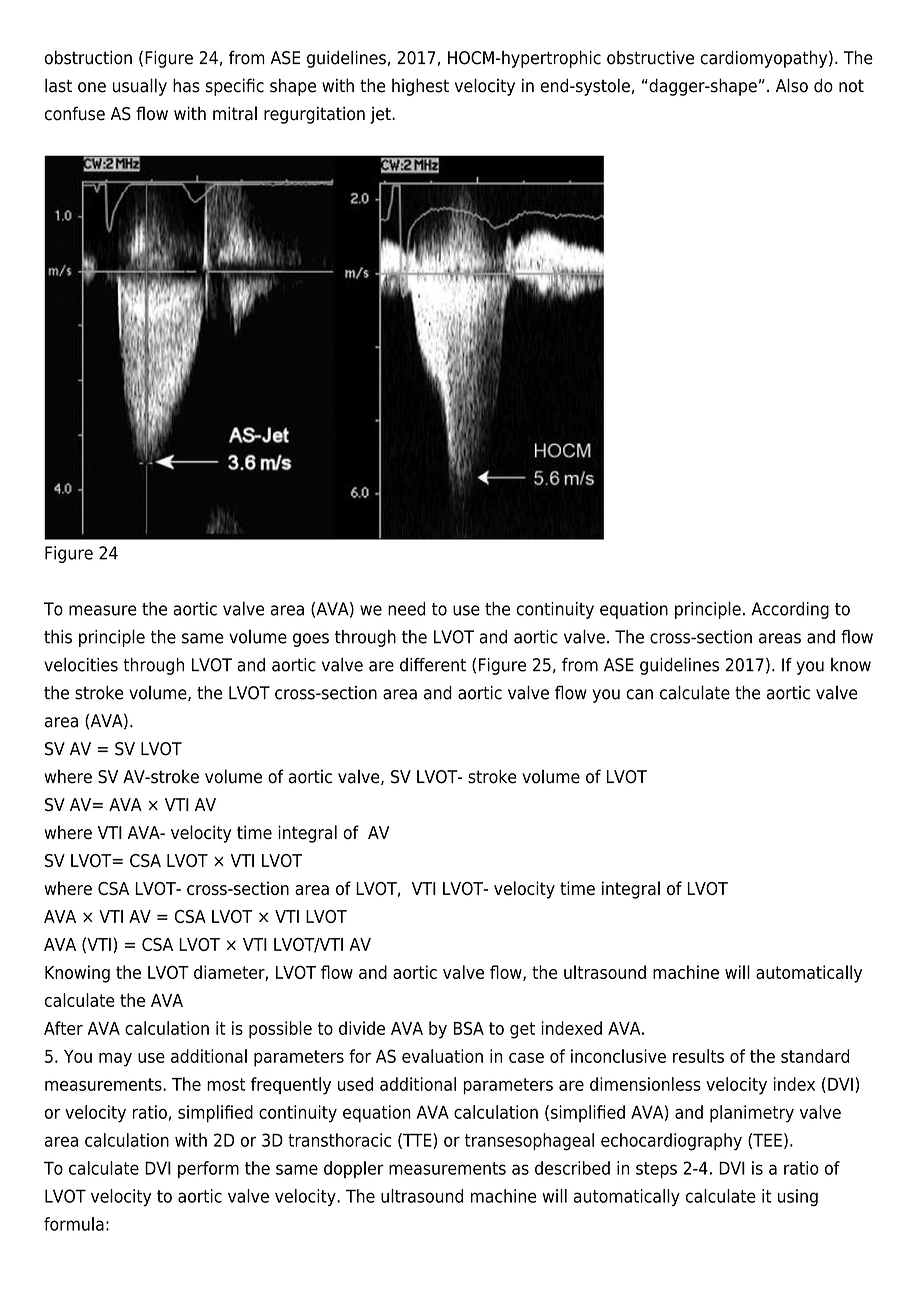 This screenshot has width=924, height=1308. What do you see at coordinates (790, 610) in the screenshot?
I see `According` at bounding box center [790, 610].
